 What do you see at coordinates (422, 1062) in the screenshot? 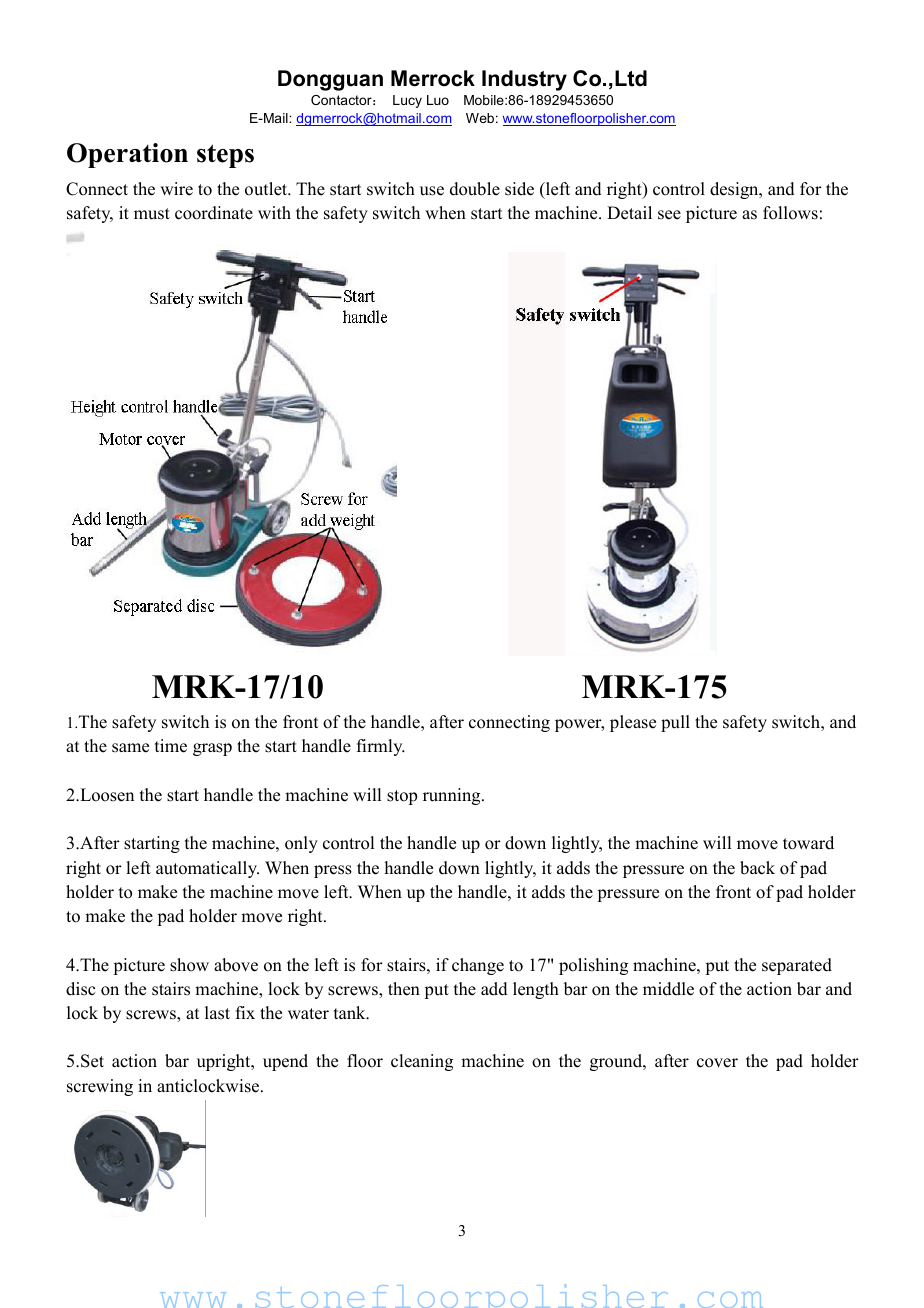
I see `cleaning` at bounding box center [422, 1062].
